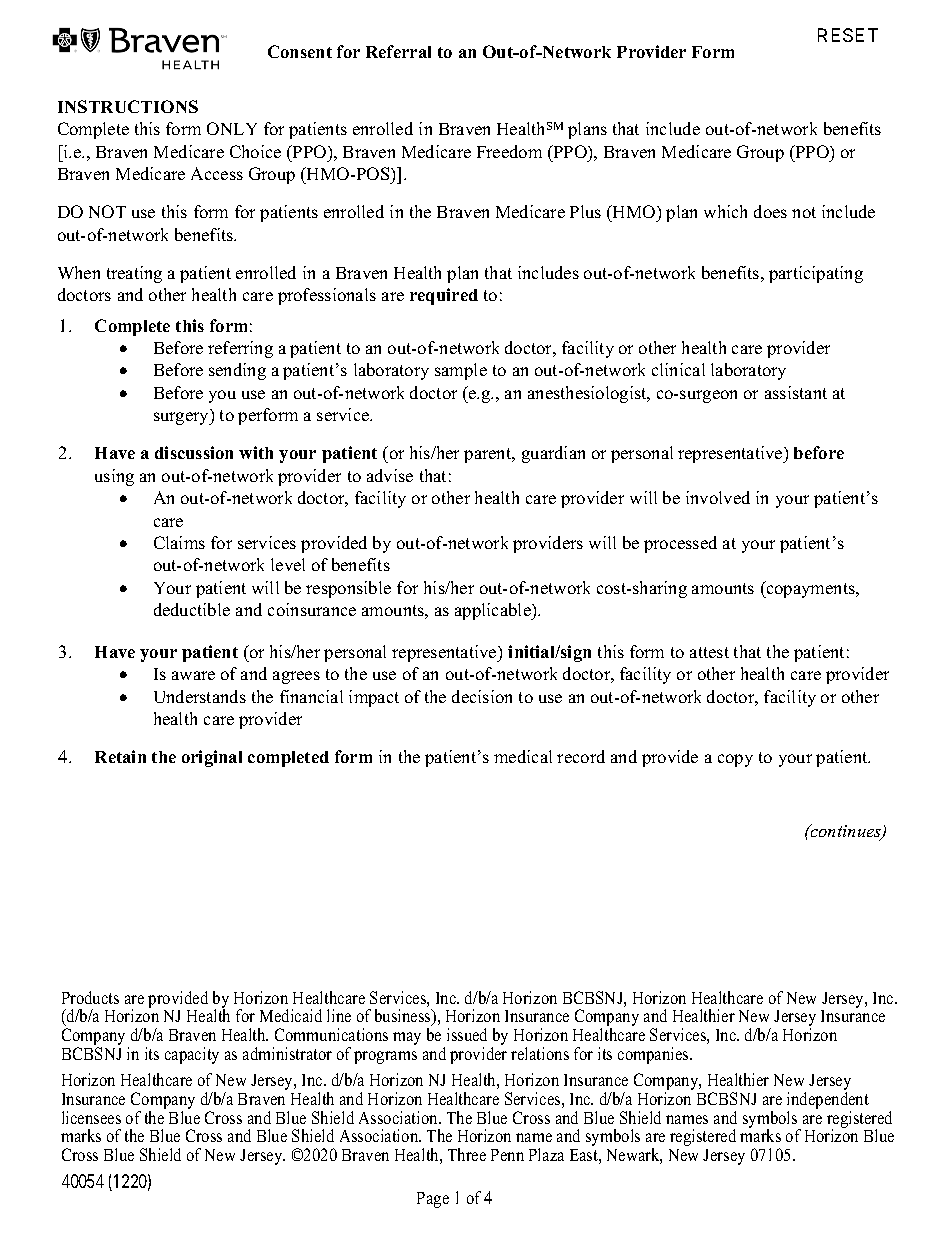  Describe the element at coordinates (816, 274) in the screenshot. I see `participating` at that location.
